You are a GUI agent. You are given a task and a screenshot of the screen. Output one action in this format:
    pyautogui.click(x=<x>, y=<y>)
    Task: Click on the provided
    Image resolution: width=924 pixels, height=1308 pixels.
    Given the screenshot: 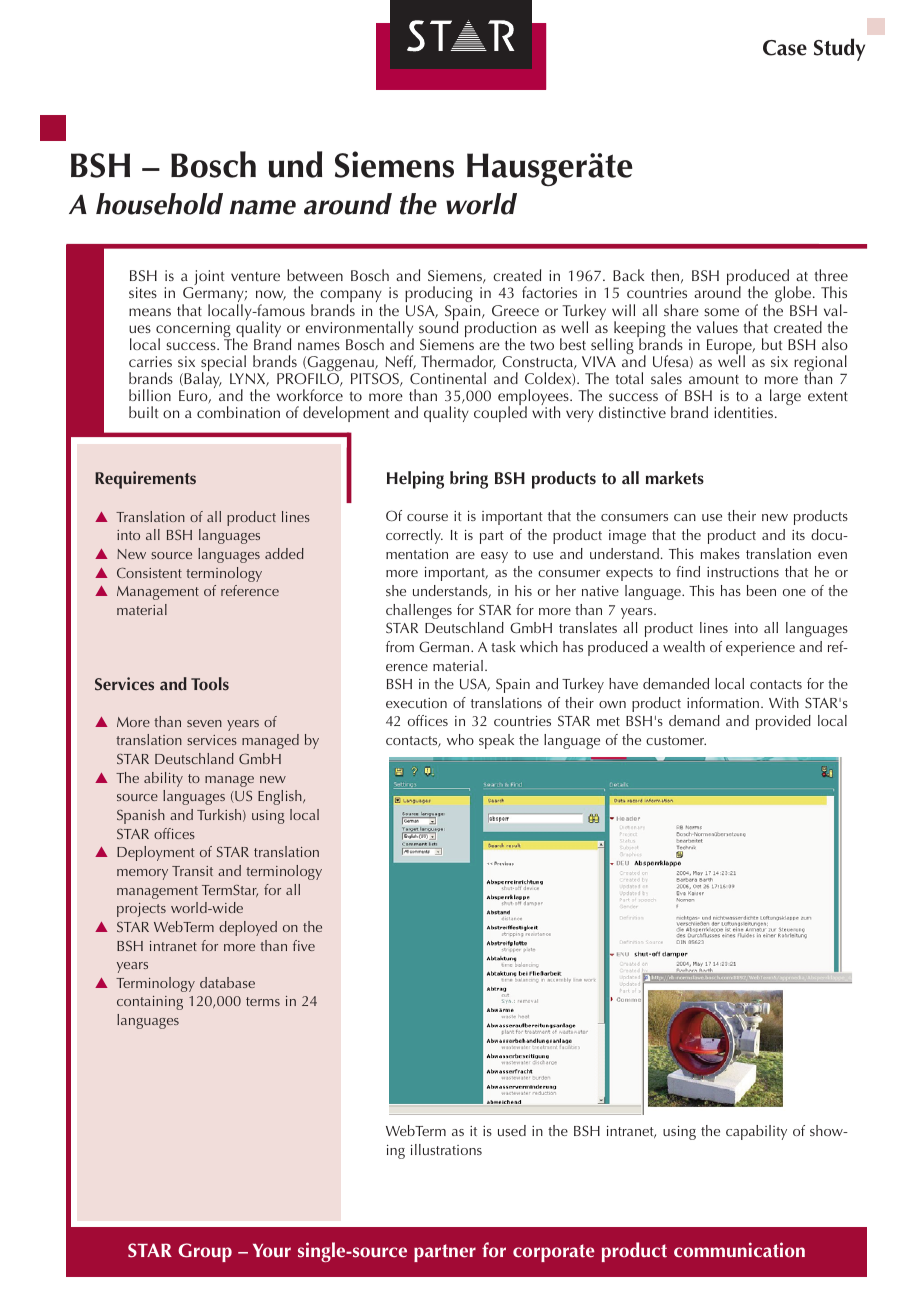 What is the action you would take?
    pyautogui.click(x=783, y=722)
